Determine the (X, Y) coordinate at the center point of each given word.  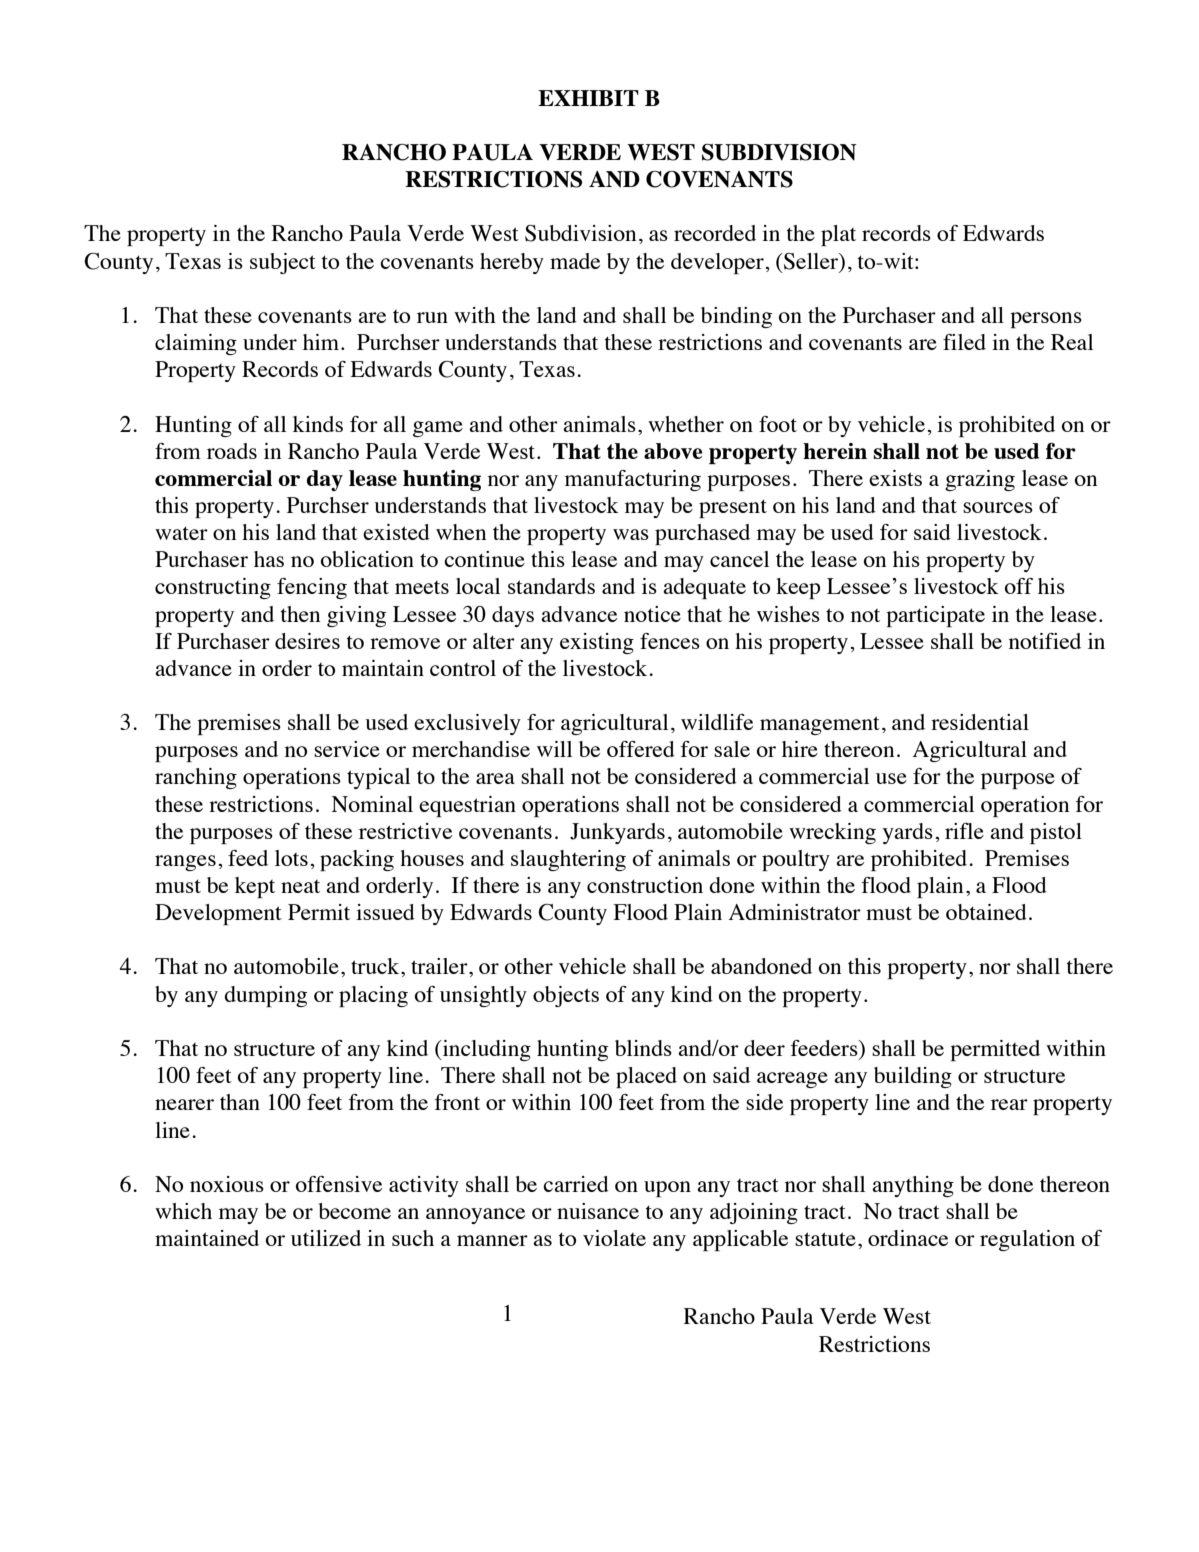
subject (283, 263)
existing (597, 643)
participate (935, 616)
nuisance (598, 1211)
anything (913, 1186)
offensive (339, 1184)
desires (307, 641)
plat (838, 235)
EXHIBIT (588, 98)
